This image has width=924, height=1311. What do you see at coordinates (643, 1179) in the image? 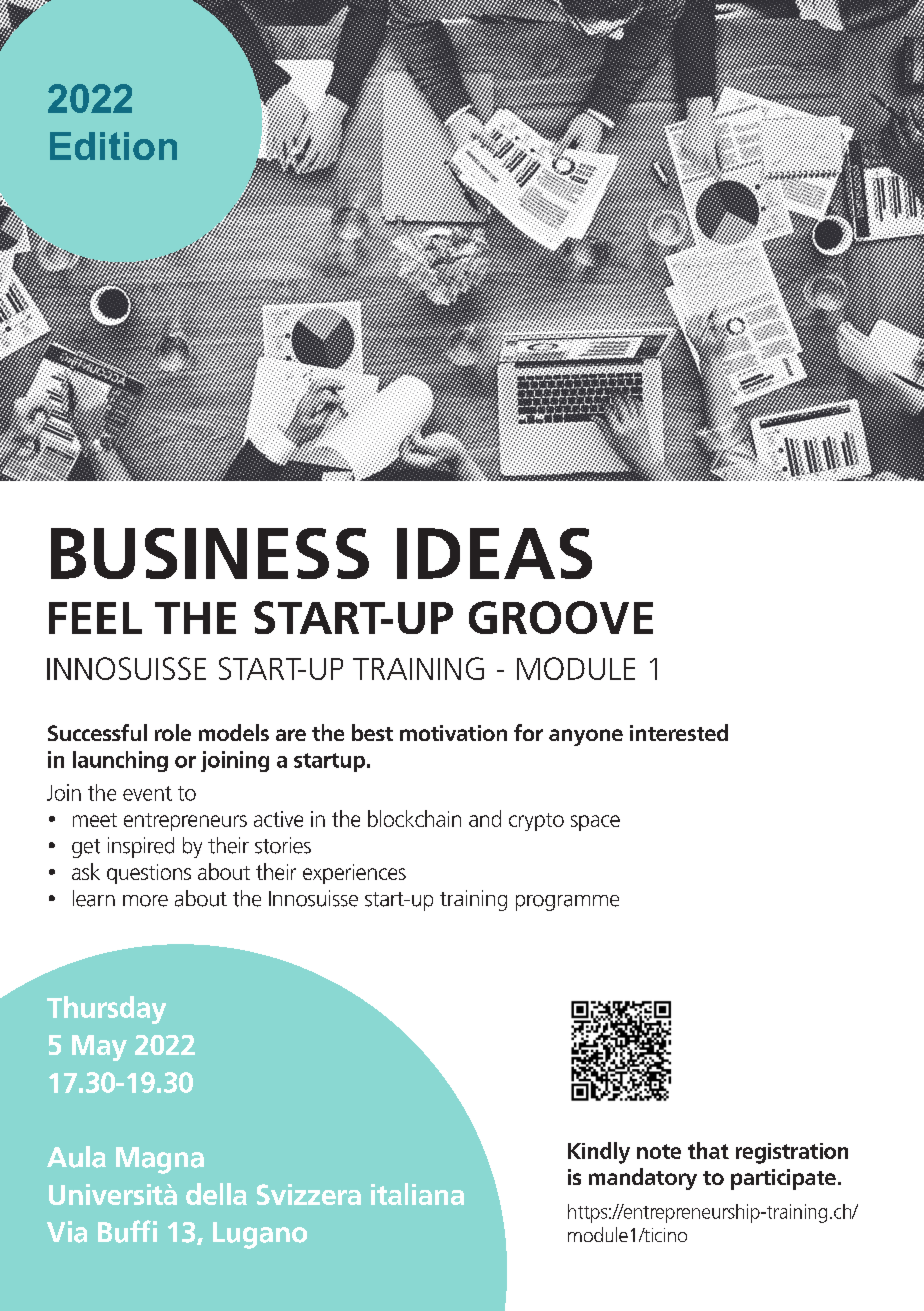
I see `mandatory` at bounding box center [643, 1179].
